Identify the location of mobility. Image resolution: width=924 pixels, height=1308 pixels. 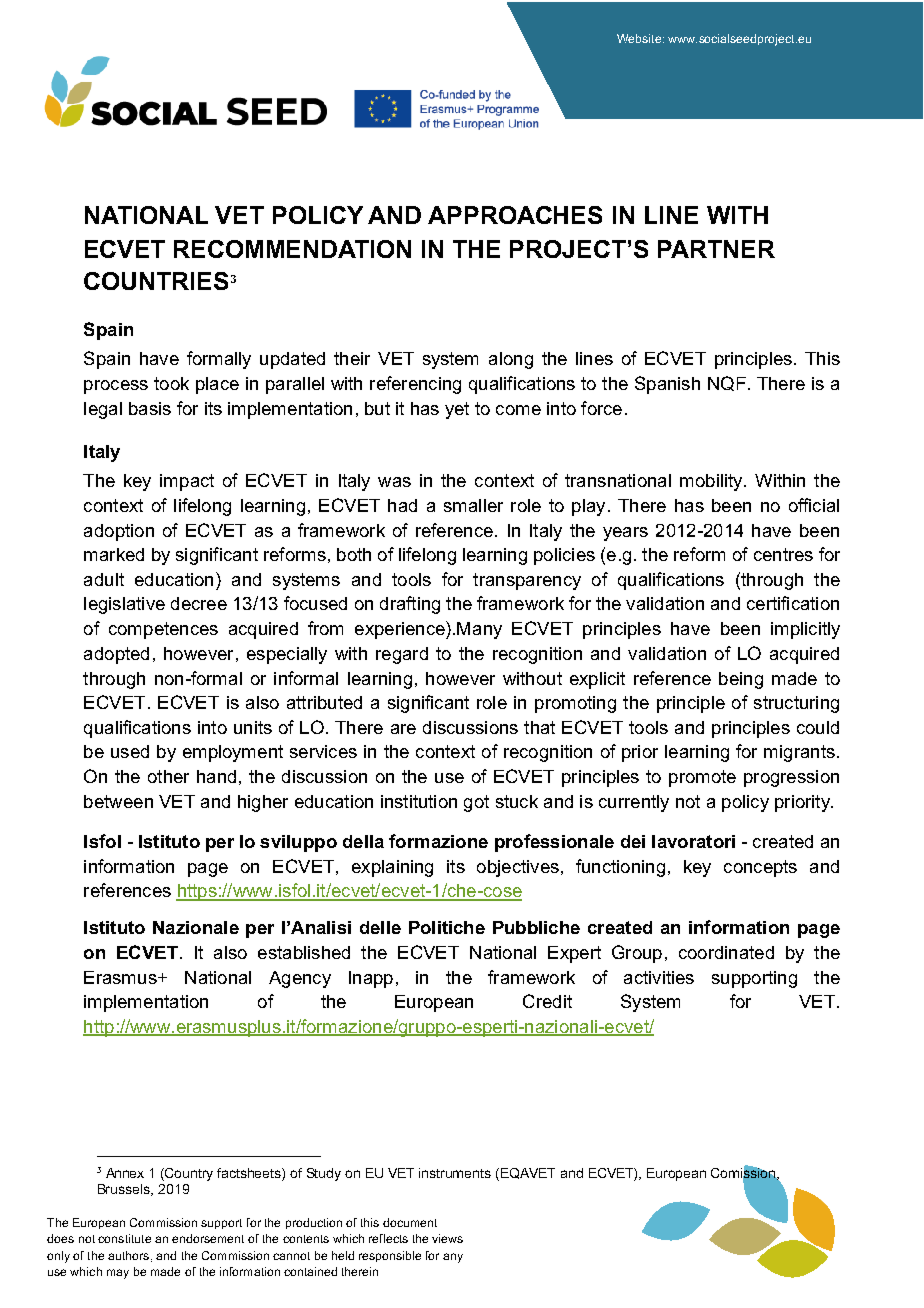
(712, 482).
